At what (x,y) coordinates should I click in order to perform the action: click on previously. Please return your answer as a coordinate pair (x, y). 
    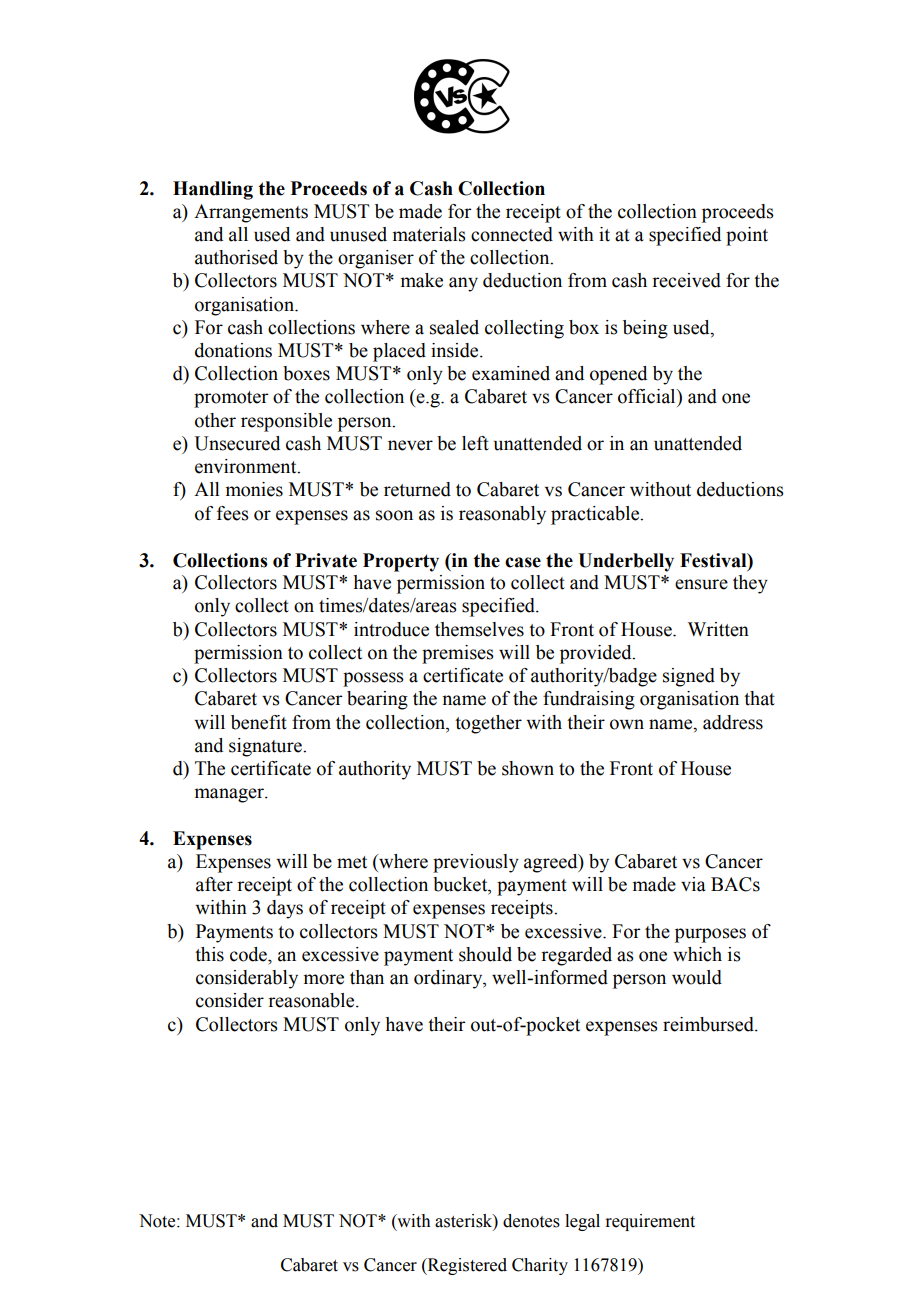
    Looking at the image, I should click on (476, 863).
